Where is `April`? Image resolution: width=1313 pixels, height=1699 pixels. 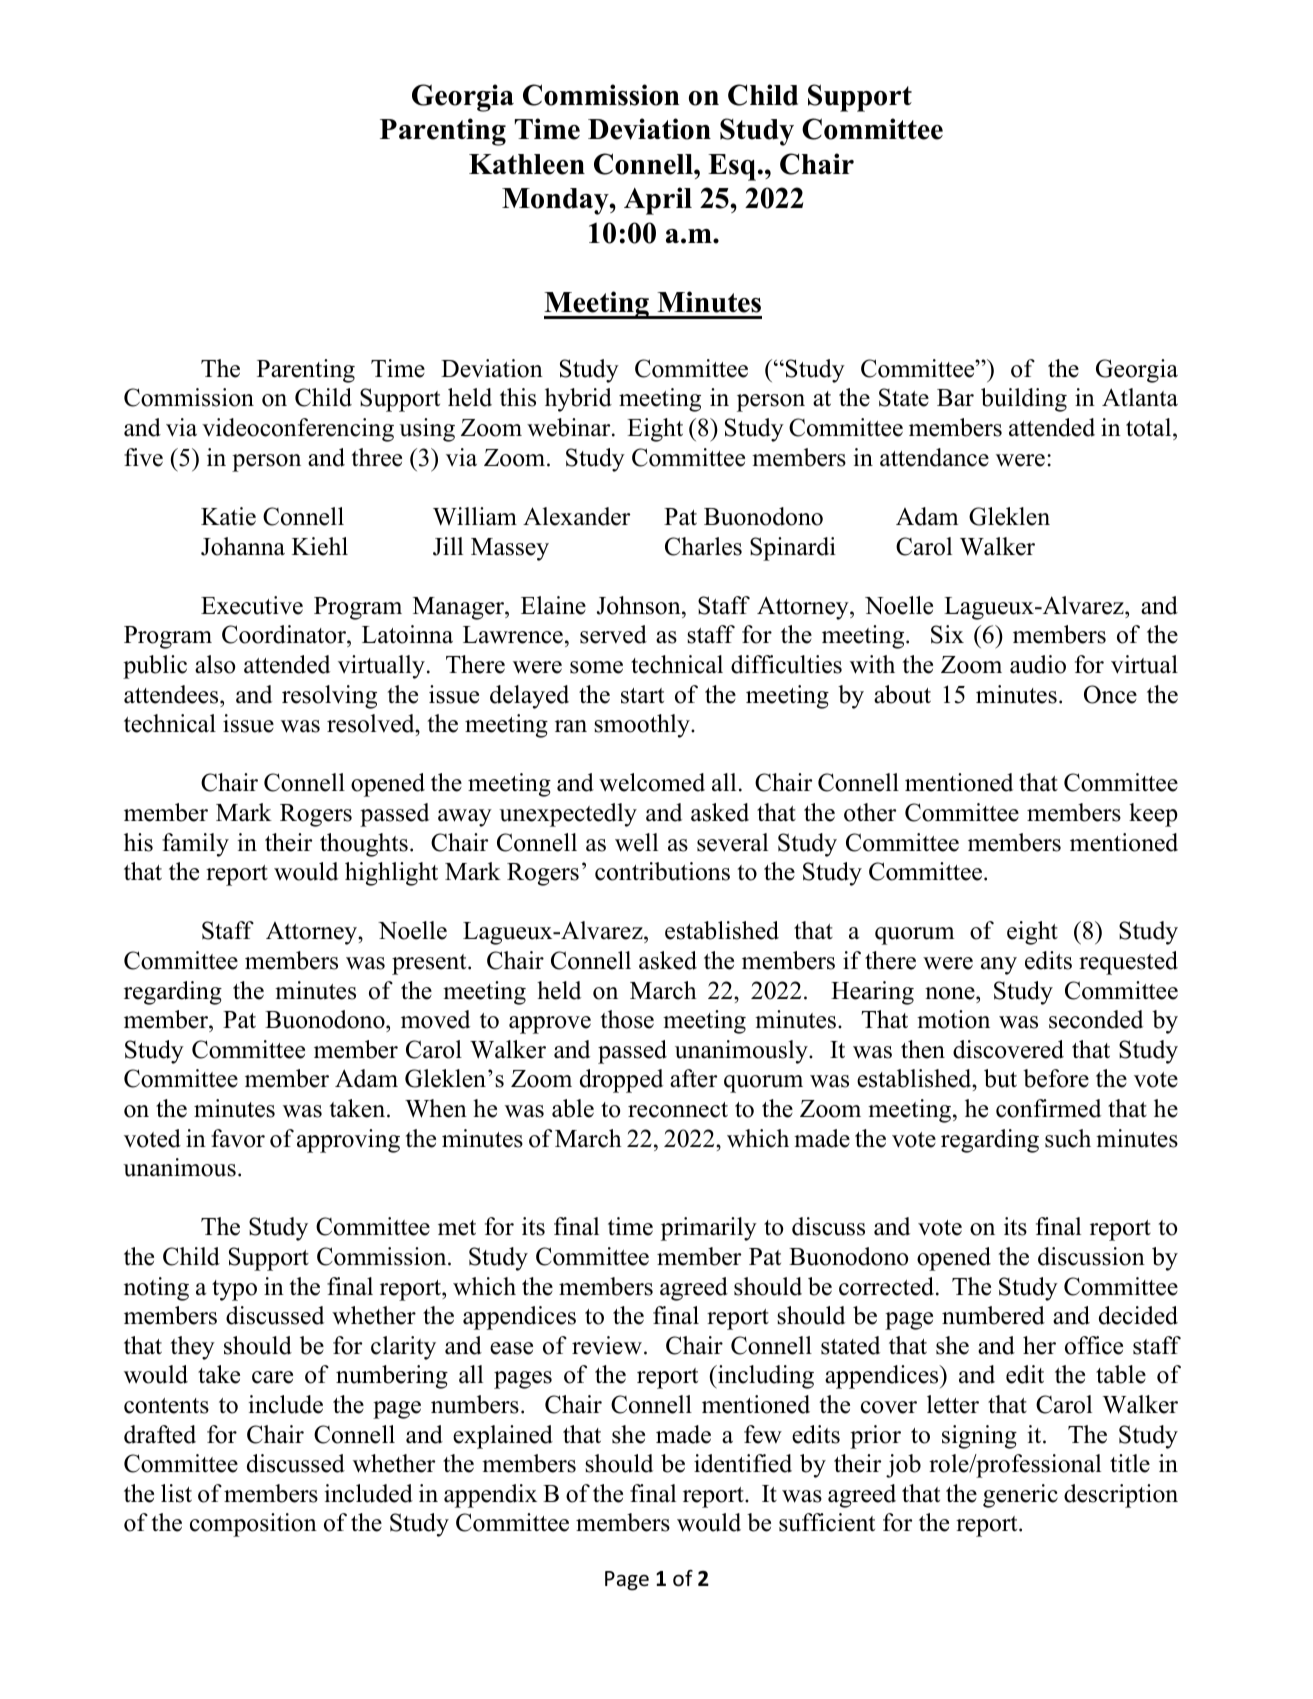
April is located at coordinates (658, 201).
